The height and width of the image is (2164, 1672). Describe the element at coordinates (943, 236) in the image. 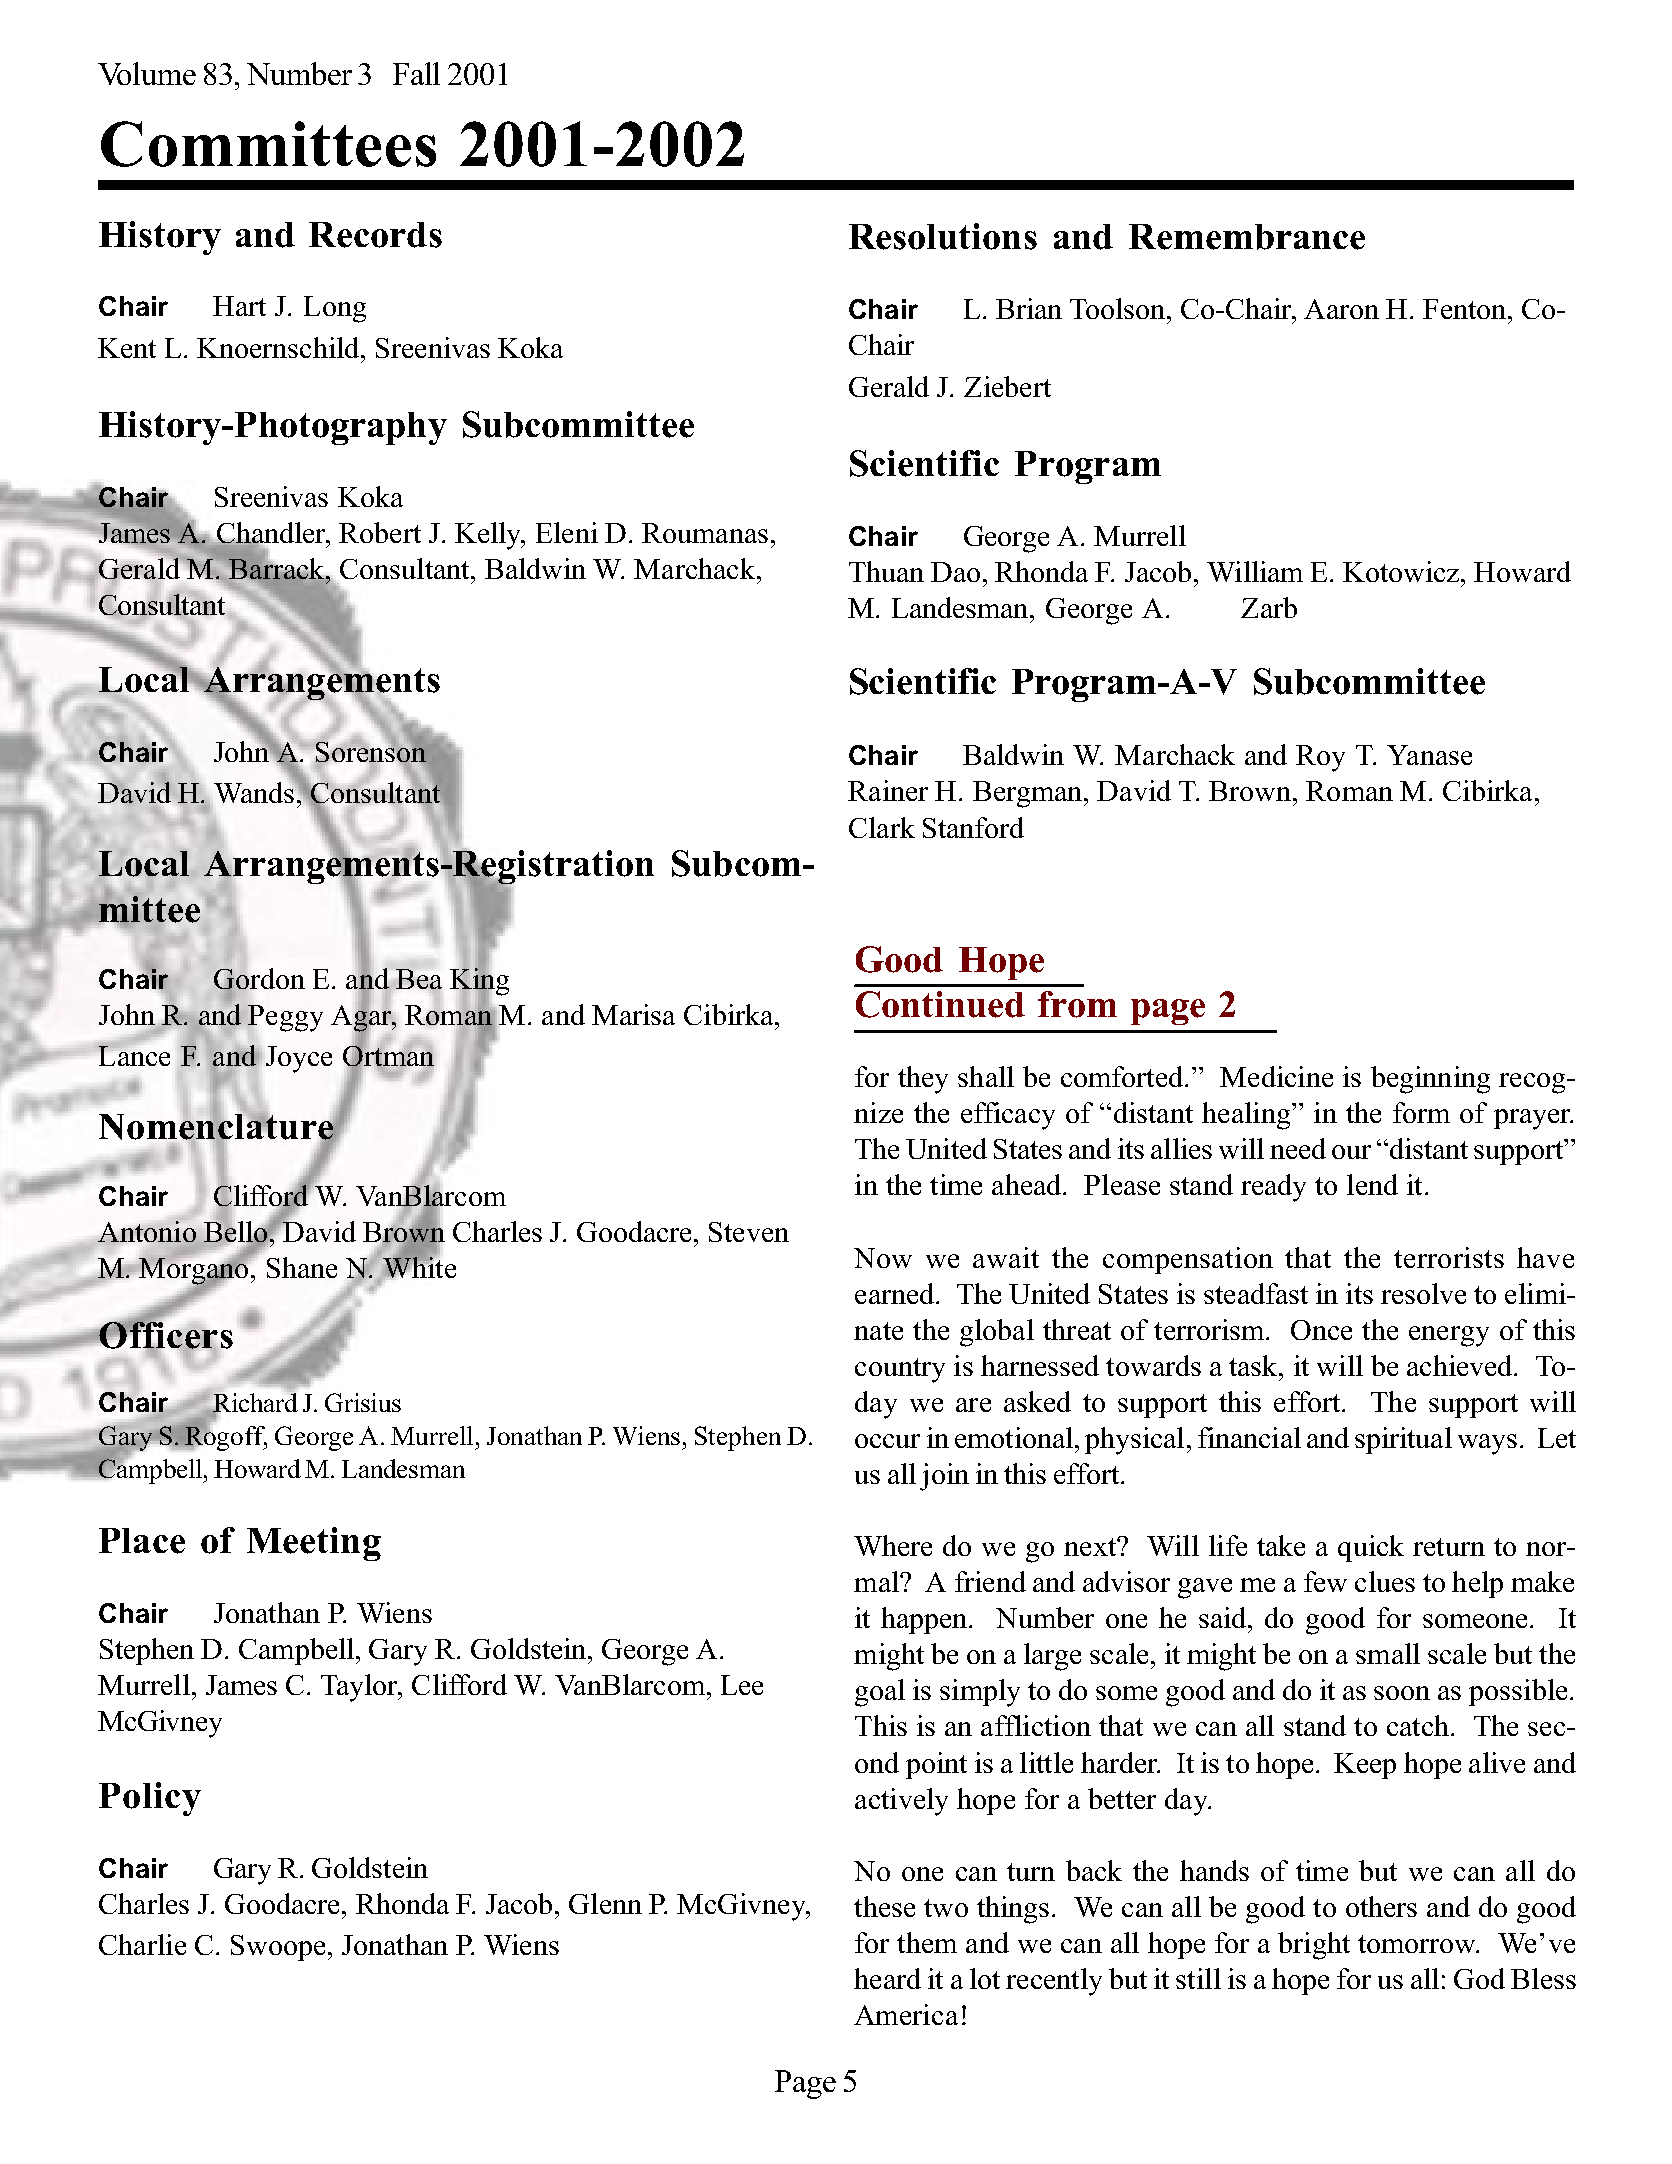

I see `Resolutions` at that location.
